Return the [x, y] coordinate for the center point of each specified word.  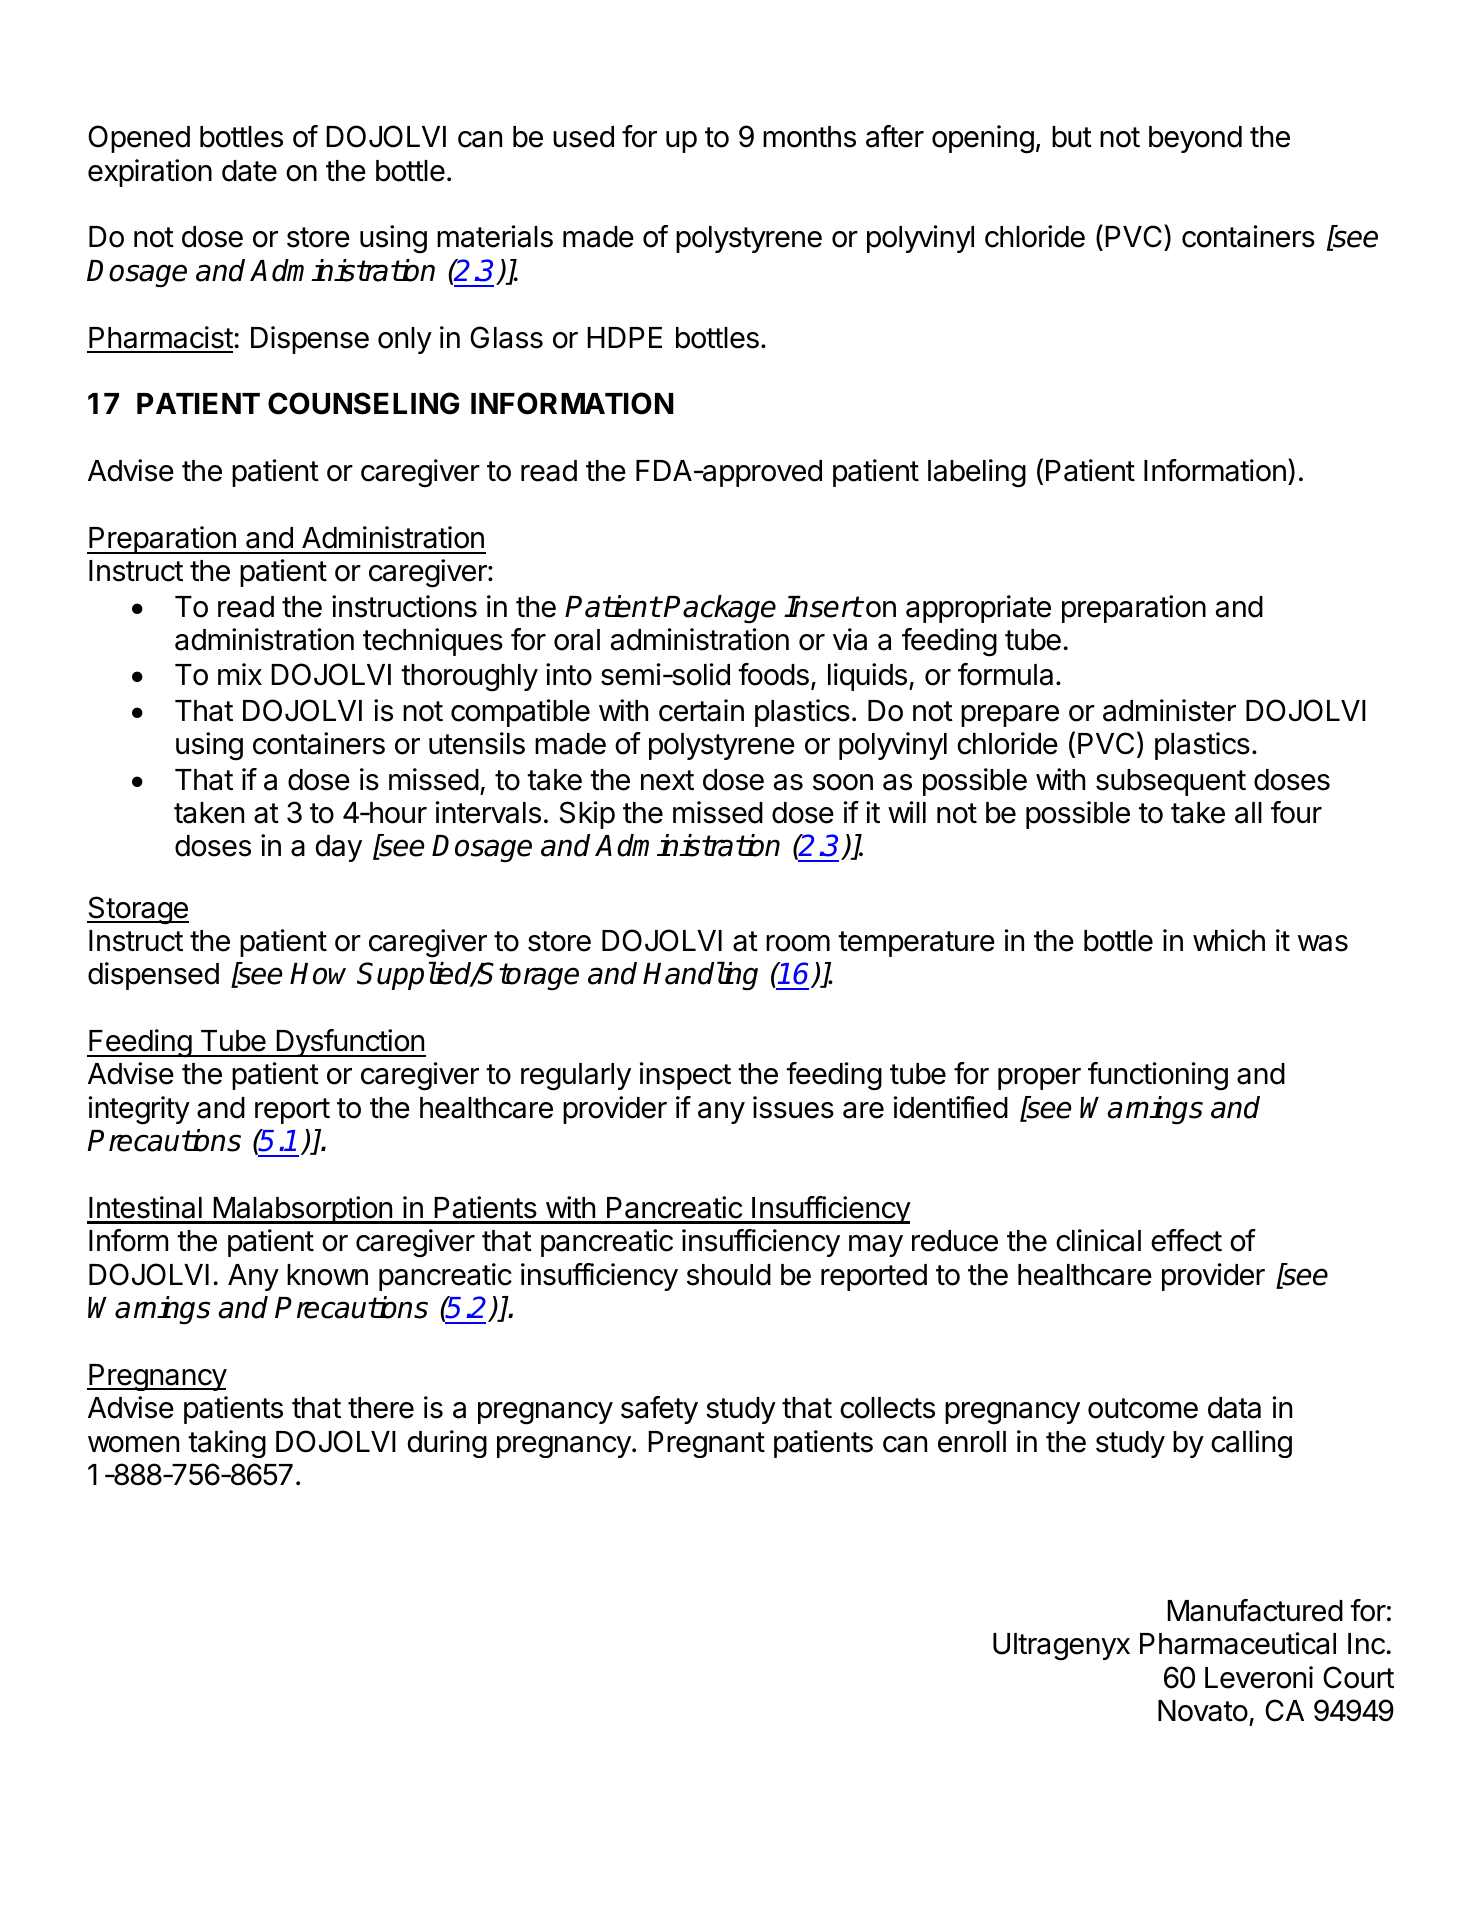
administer [1169, 710]
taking [227, 1444]
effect [1186, 1240]
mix [240, 674]
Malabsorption [302, 1210]
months [809, 137]
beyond [1195, 139]
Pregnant [706, 1444]
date [249, 171]
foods [773, 674]
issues [793, 1107]
